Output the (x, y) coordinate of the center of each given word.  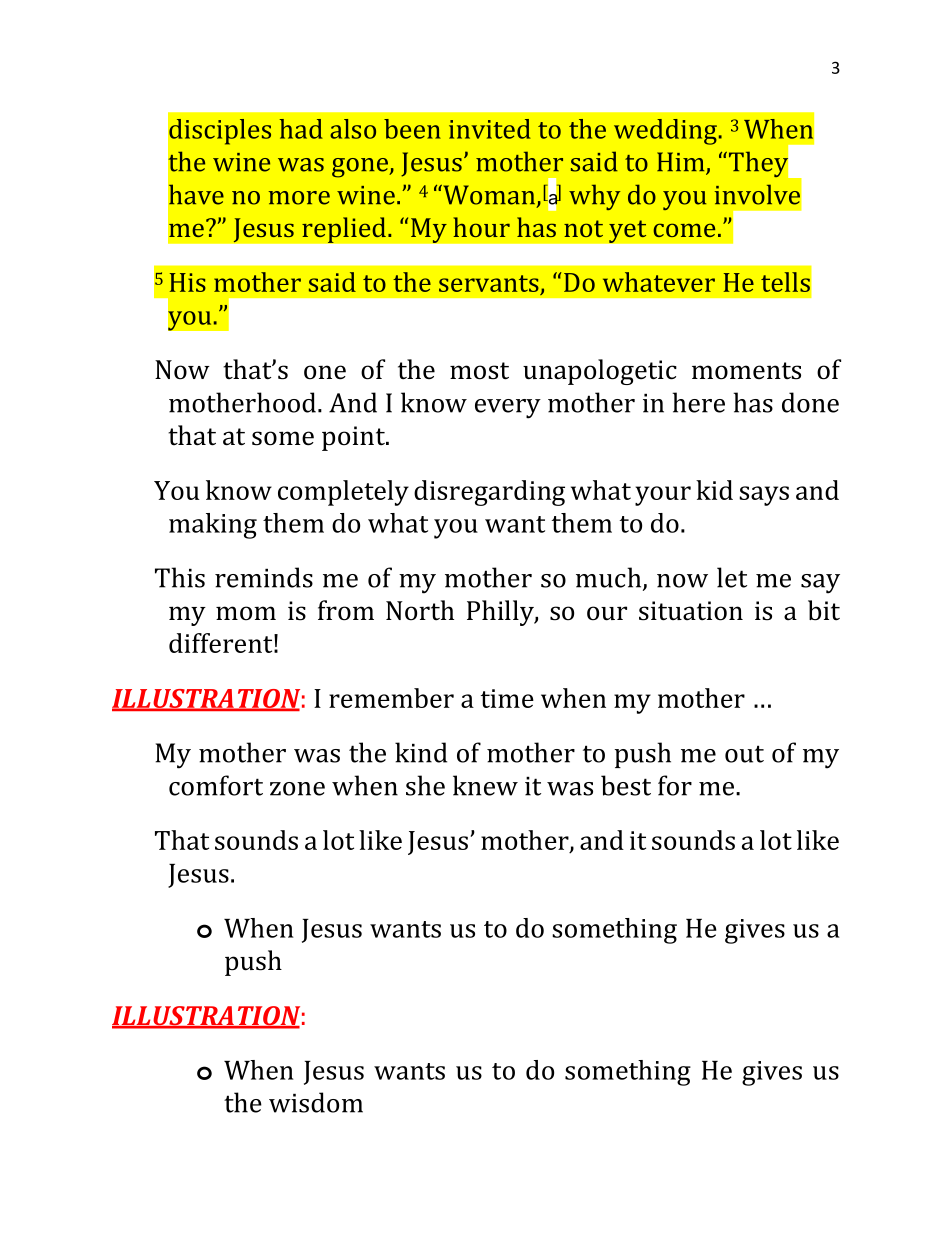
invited (490, 129)
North (420, 610)
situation (691, 611)
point (354, 438)
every (508, 409)
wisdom (316, 1102)
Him (682, 163)
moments (746, 371)
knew (485, 785)
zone (297, 789)
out (744, 754)
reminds (264, 577)
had (301, 129)
